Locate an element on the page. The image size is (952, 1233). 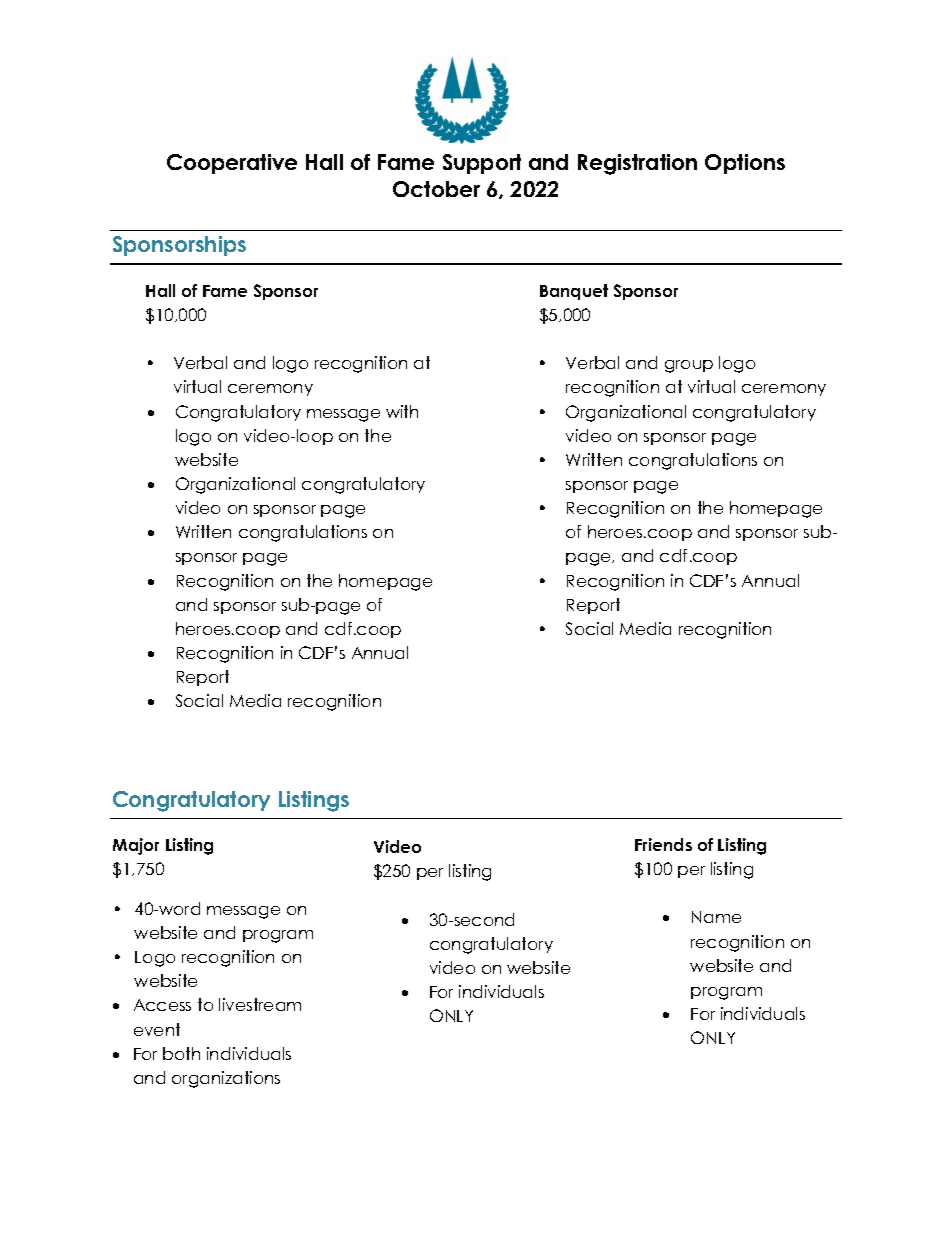
Major is located at coordinates (136, 846).
